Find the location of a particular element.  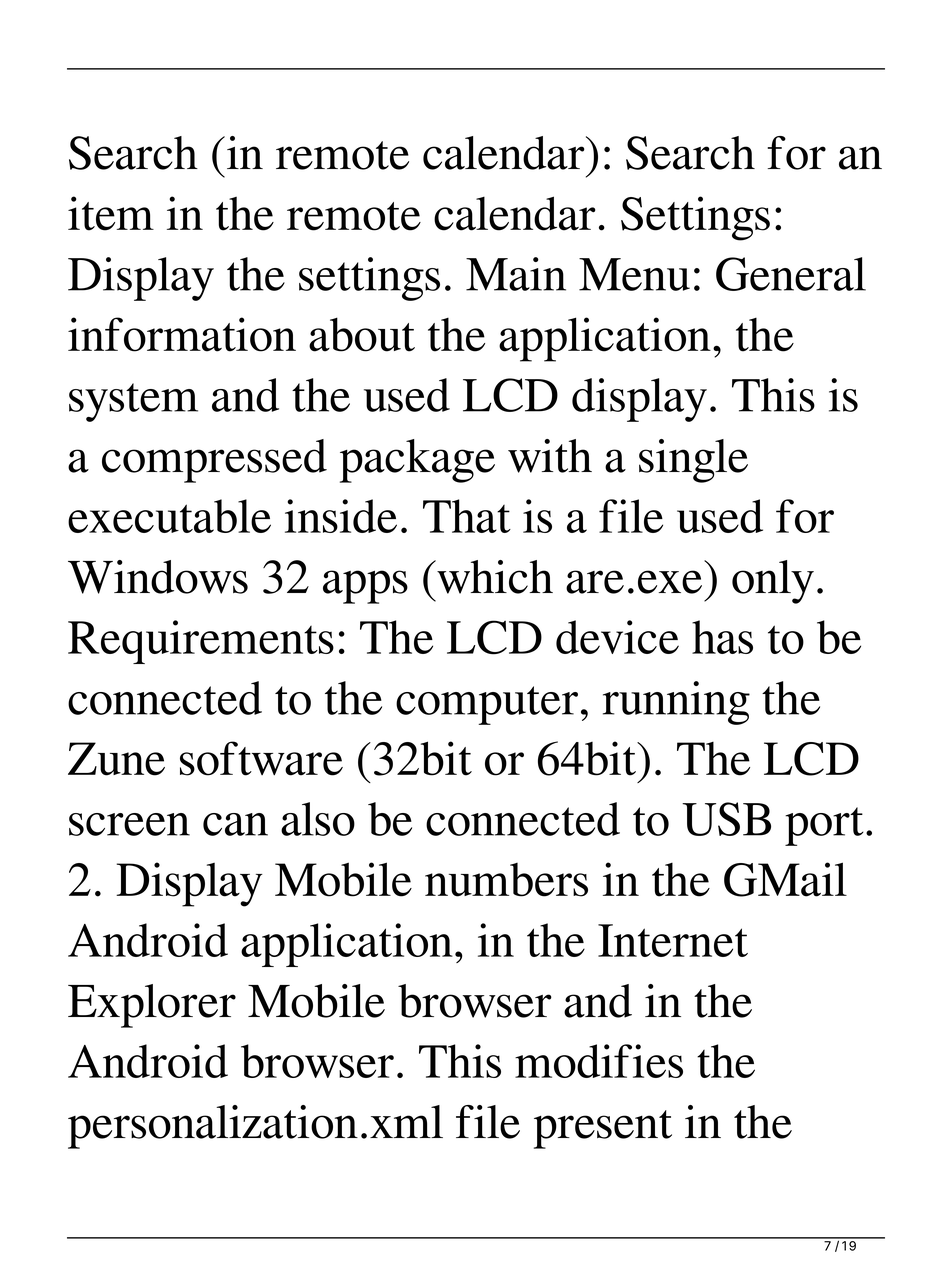

Main is located at coordinates (516, 274).
